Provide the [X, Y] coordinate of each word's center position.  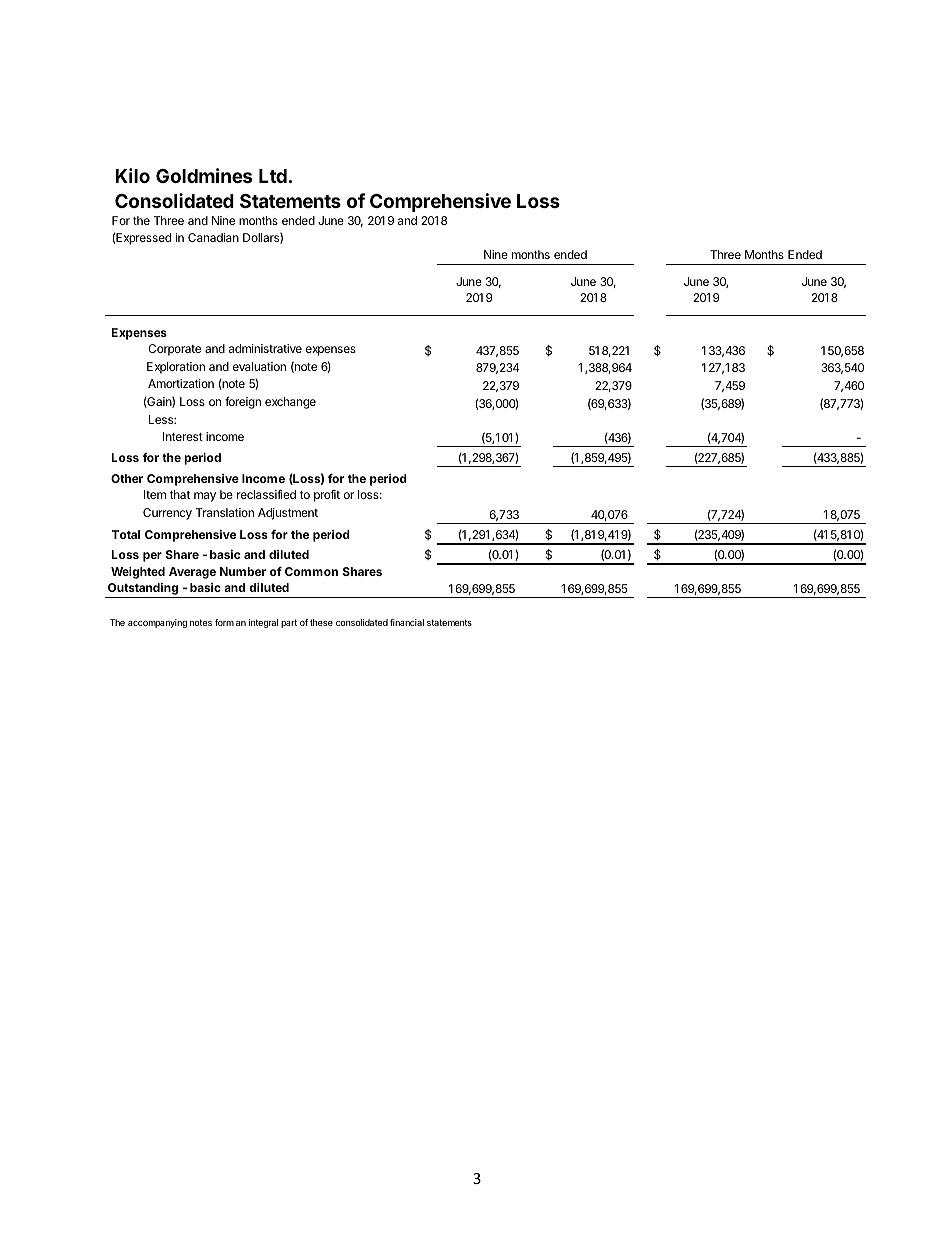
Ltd [273, 176]
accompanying [157, 623]
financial [407, 622]
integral [263, 623]
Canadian [213, 237]
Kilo [132, 175]
